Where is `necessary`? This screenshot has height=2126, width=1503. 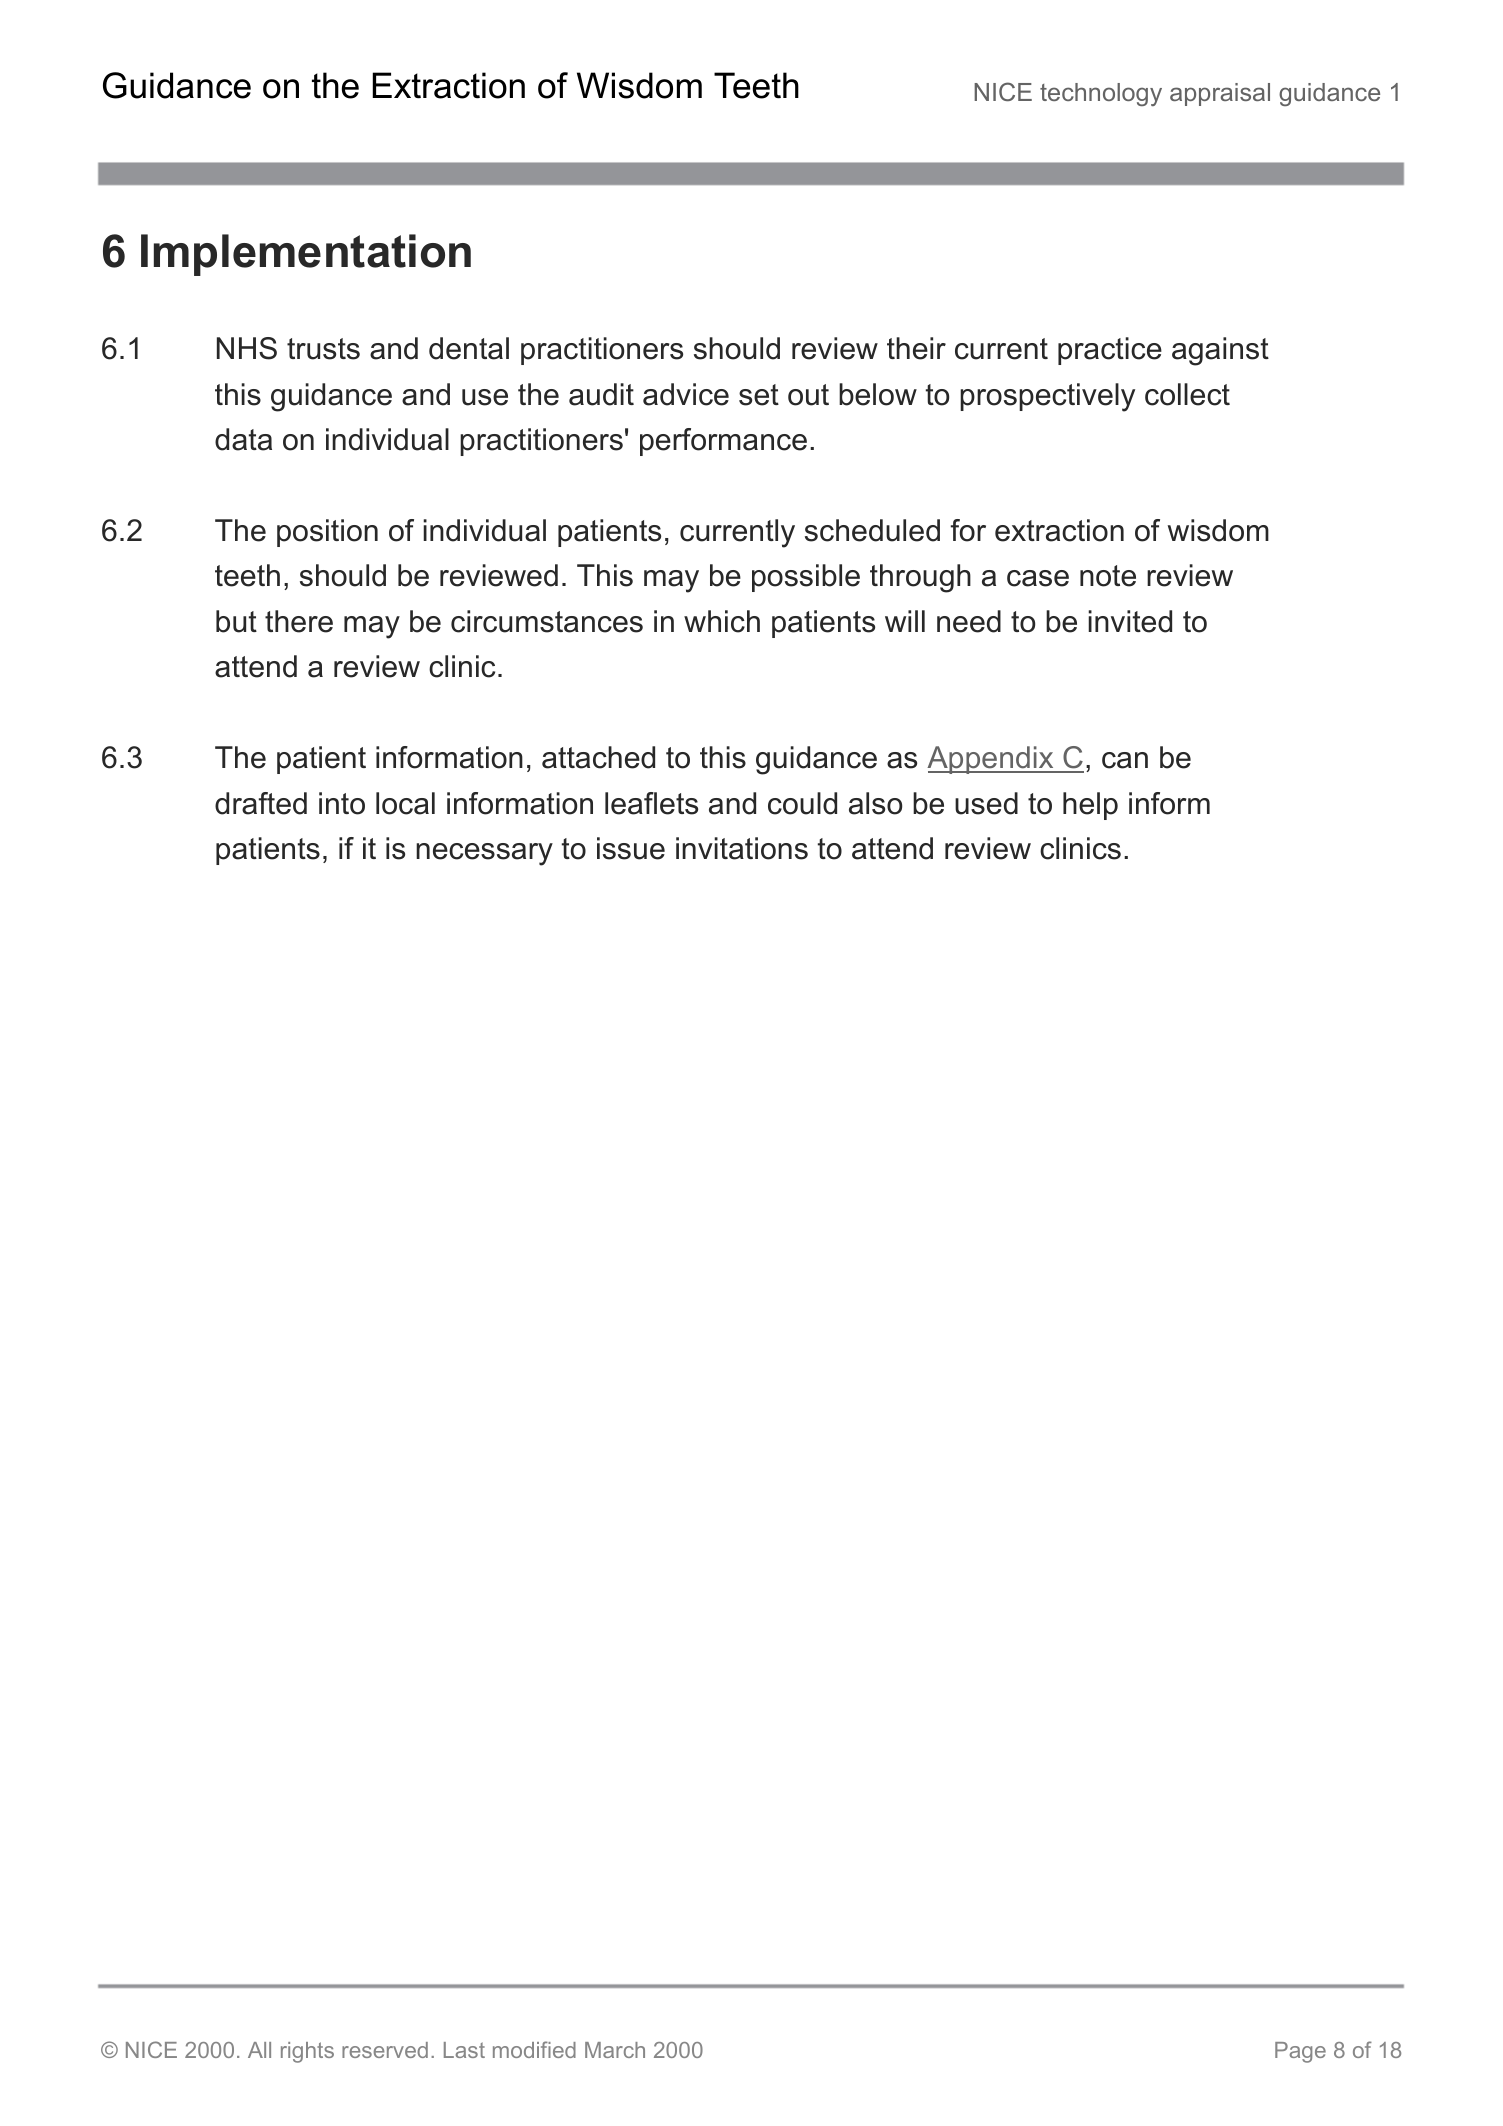 necessary is located at coordinates (484, 854).
